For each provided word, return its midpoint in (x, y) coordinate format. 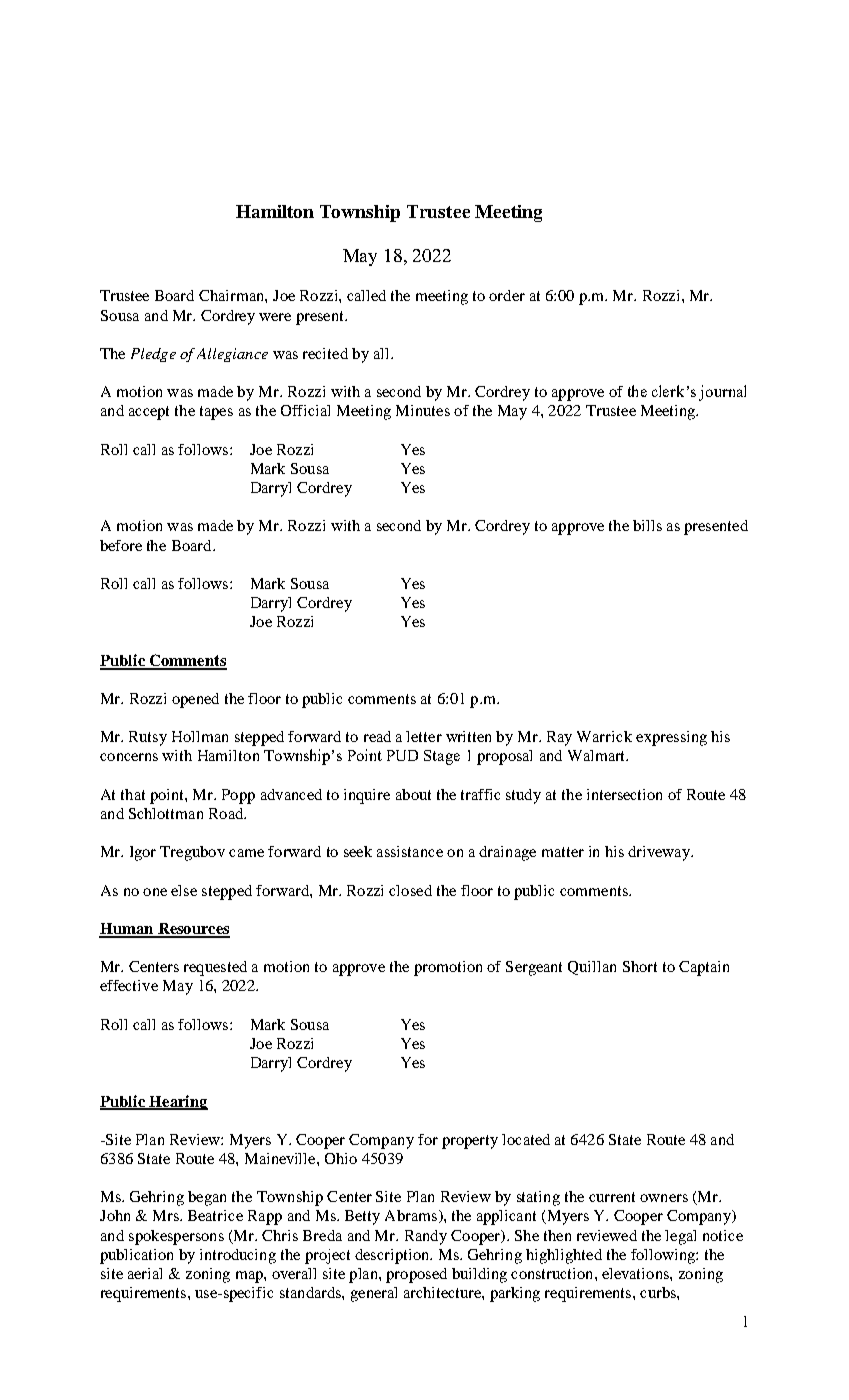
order (507, 295)
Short (640, 966)
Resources (193, 930)
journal (722, 393)
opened (195, 700)
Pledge (153, 355)
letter (424, 736)
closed (410, 890)
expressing (671, 738)
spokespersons (176, 1237)
